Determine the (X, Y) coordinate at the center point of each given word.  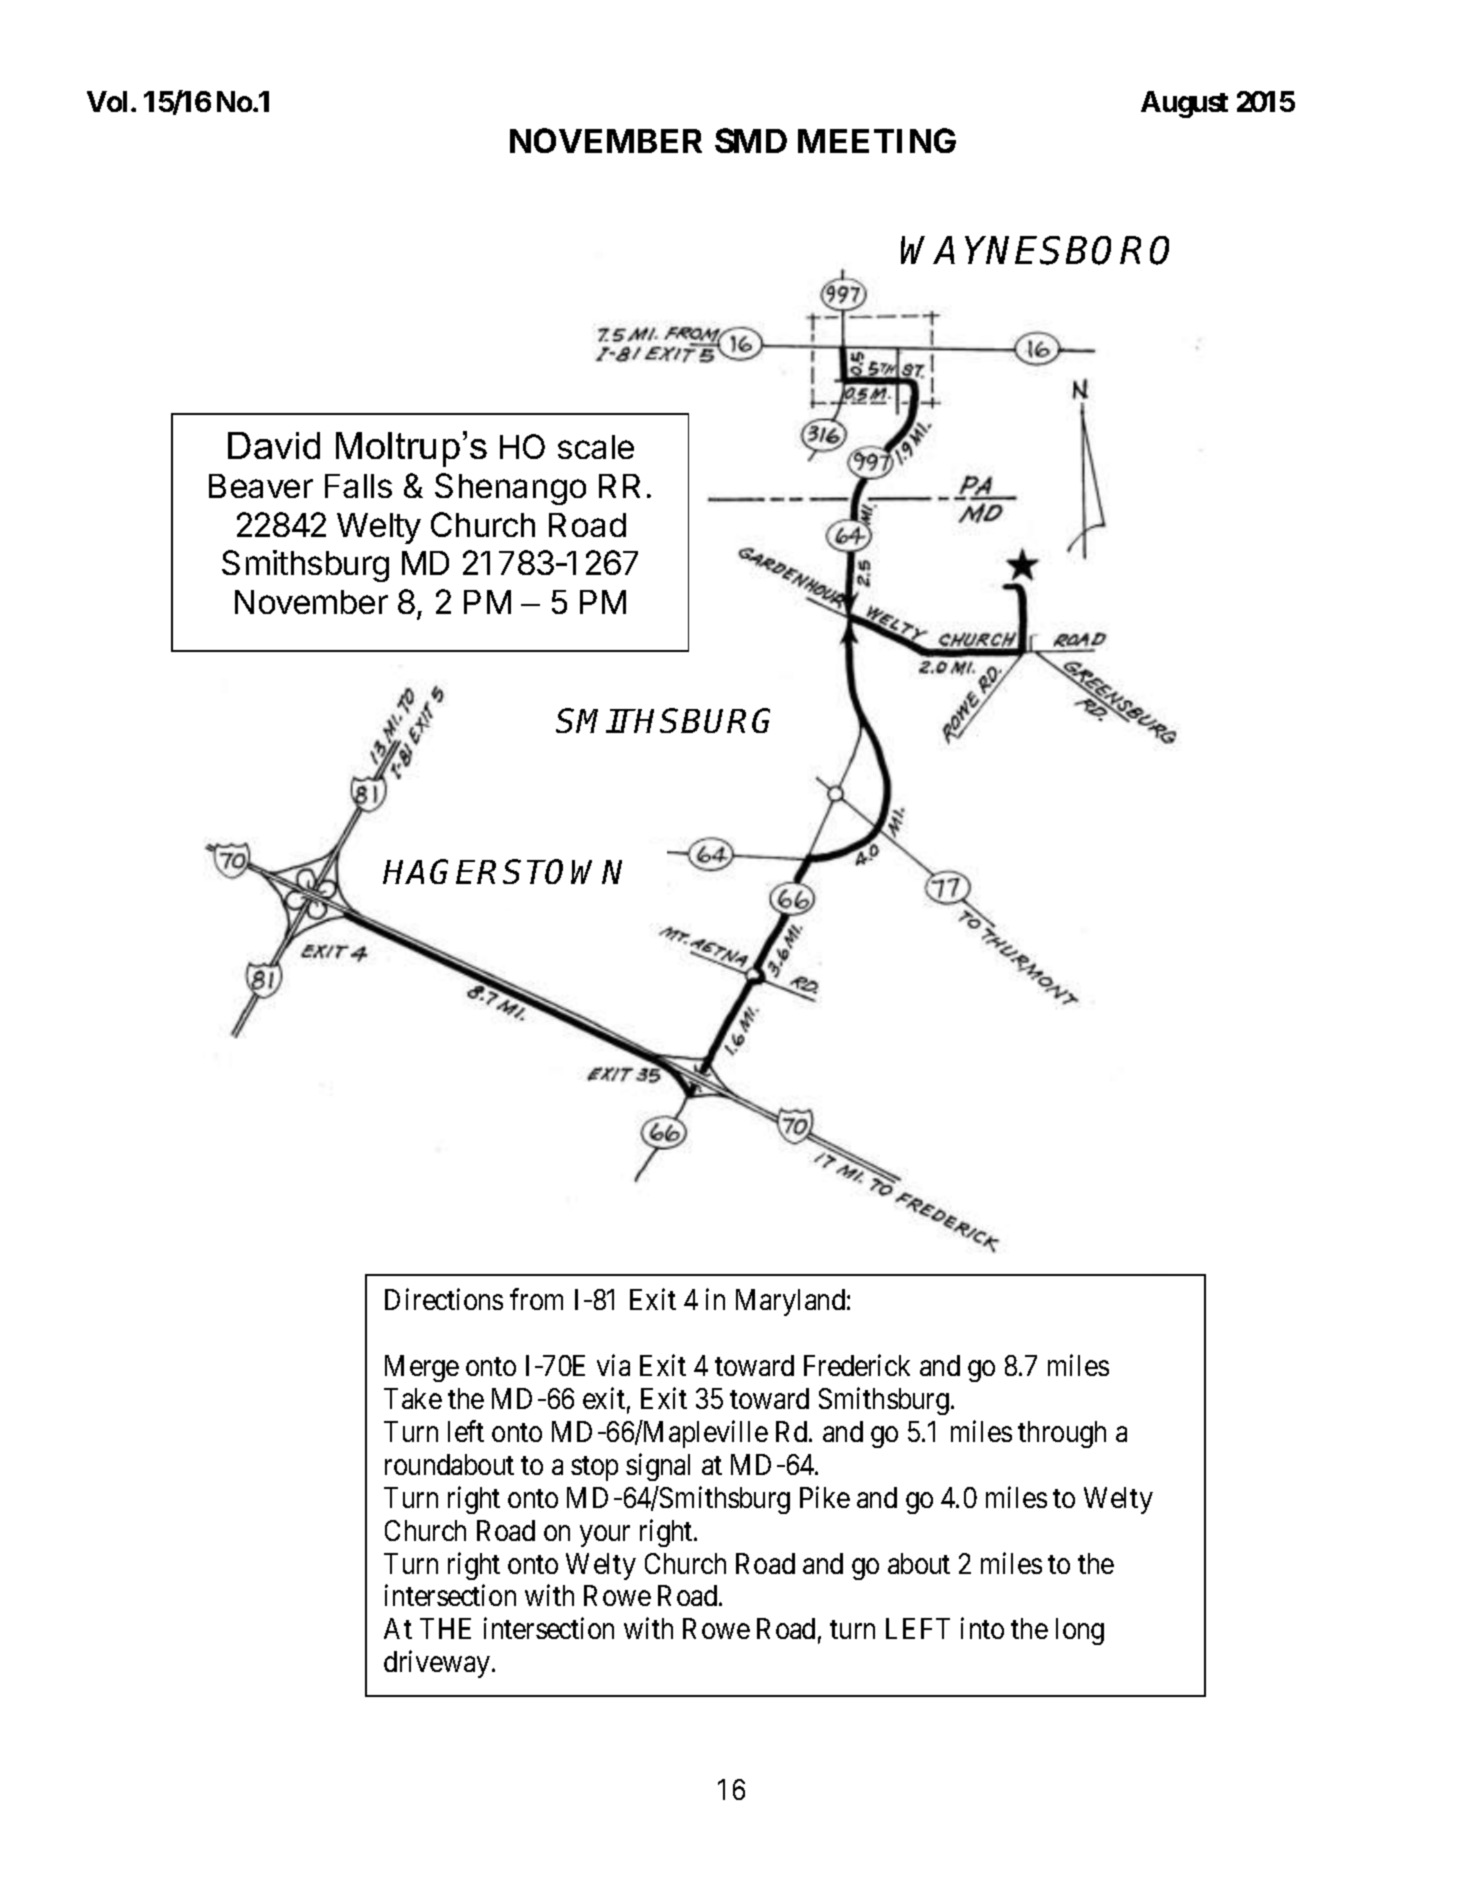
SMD (751, 140)
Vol (107, 101)
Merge (422, 1368)
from (536, 1299)
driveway (438, 1664)
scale (596, 447)
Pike (825, 1497)
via (613, 1365)
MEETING (877, 140)
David (274, 445)
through (1062, 1434)
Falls (358, 486)
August (1184, 104)
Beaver (261, 486)
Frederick (857, 1365)
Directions (444, 1299)
